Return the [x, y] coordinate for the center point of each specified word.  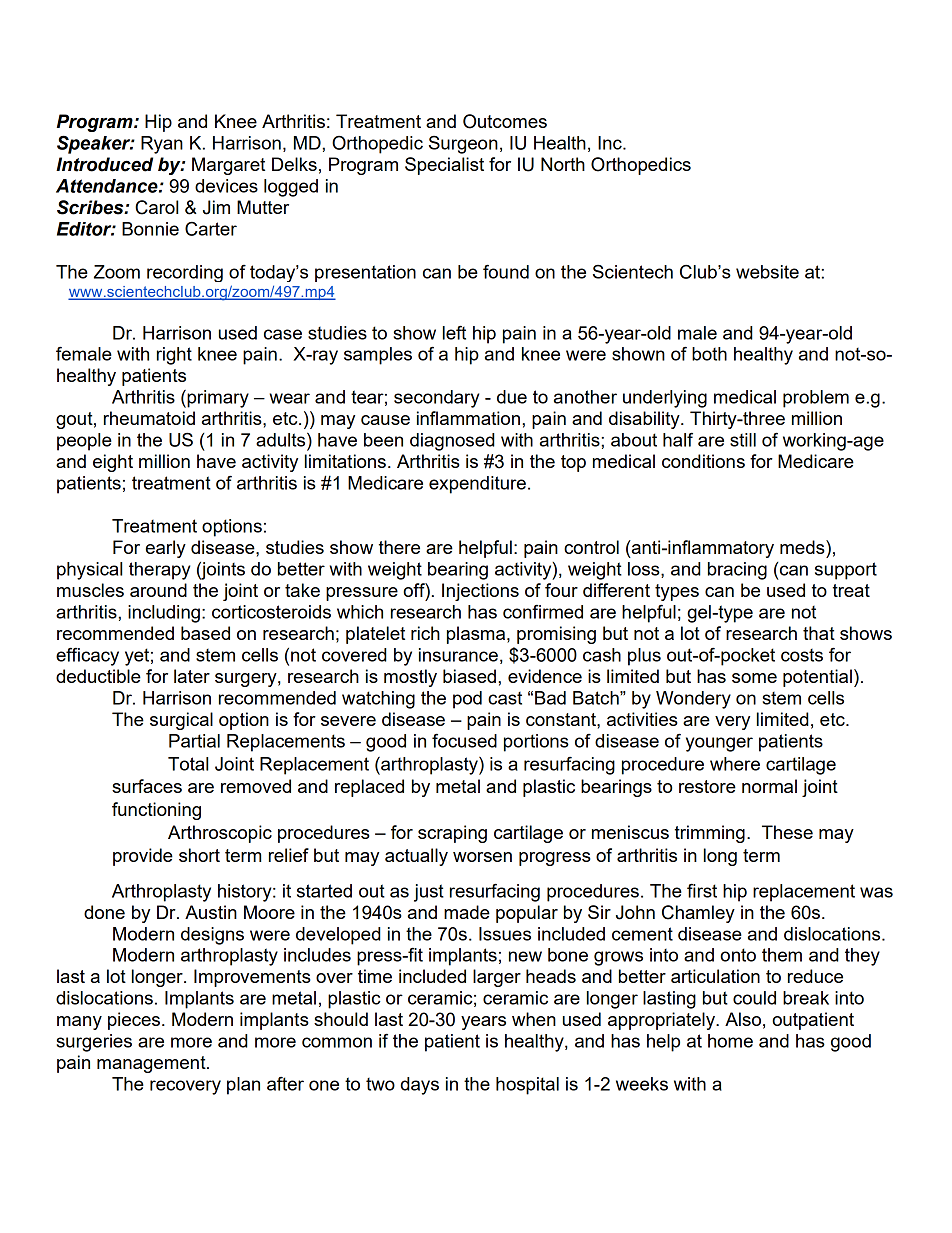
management [152, 1064]
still [743, 440]
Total [188, 764]
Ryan [162, 145]
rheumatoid [149, 418]
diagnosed [452, 442]
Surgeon [463, 145]
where [735, 764]
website [767, 272]
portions [536, 743]
